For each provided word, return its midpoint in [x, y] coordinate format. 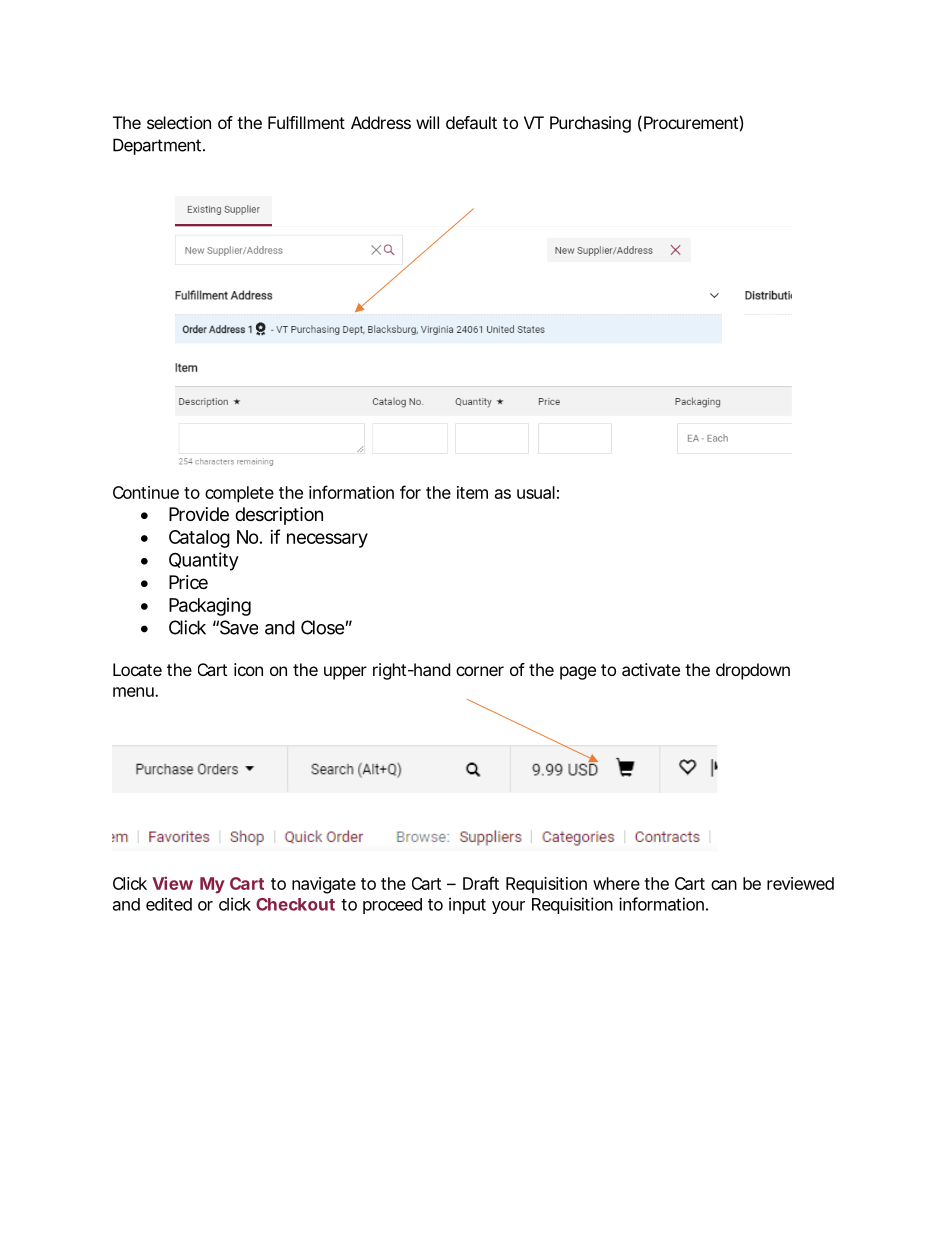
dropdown [753, 671]
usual [536, 492]
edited [169, 904]
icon [248, 669]
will [427, 122]
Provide [199, 514]
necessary [327, 540]
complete [239, 494]
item [472, 492]
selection [179, 122]
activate [651, 669]
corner [480, 671]
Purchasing [590, 124]
